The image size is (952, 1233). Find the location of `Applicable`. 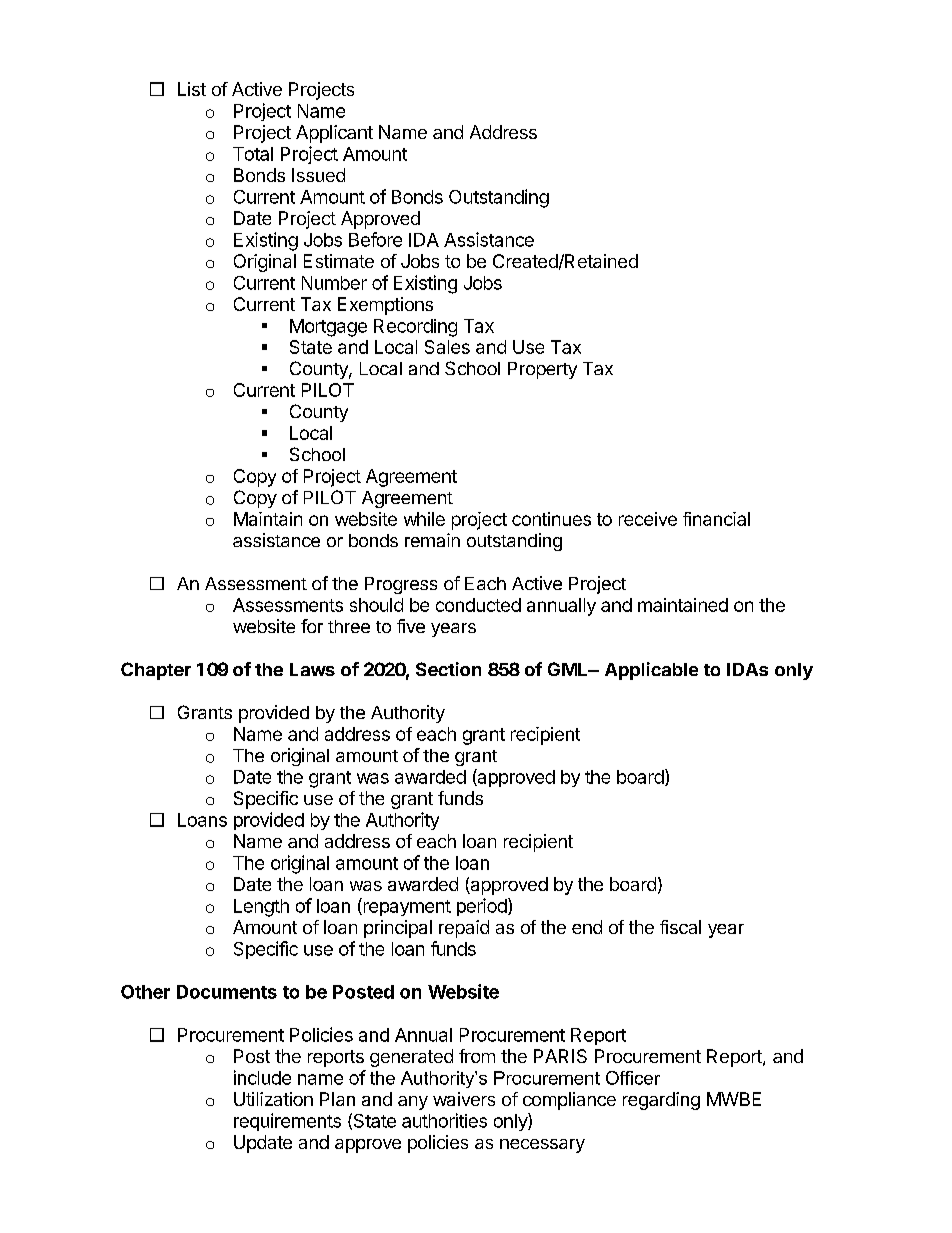

Applicable is located at coordinates (651, 671).
